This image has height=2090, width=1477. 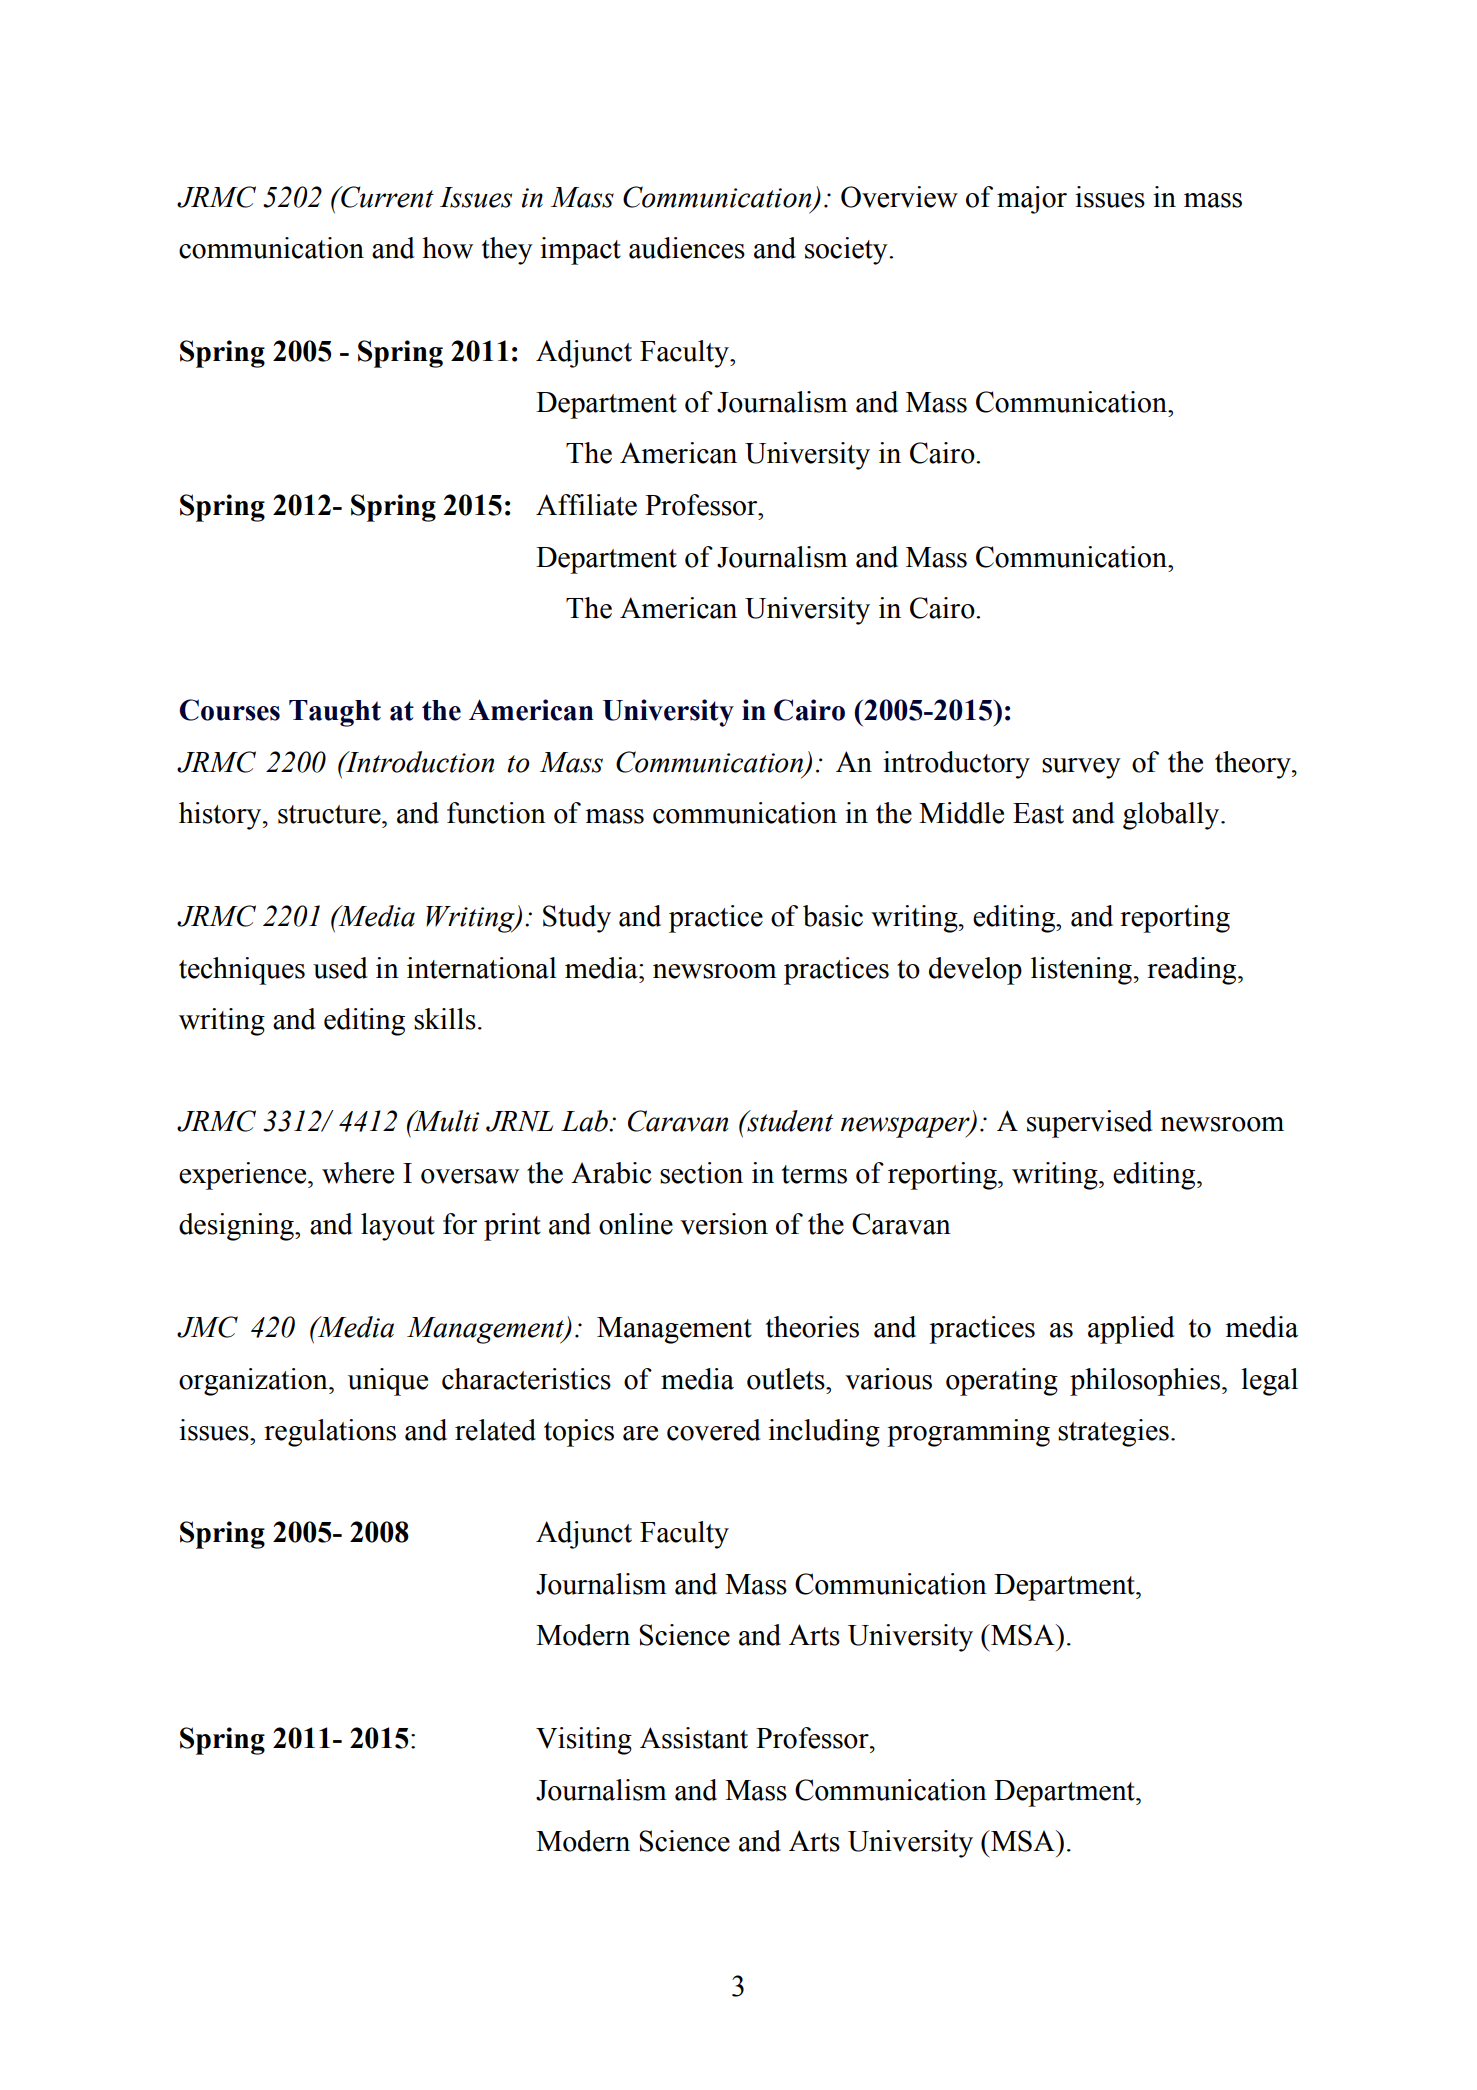 What do you see at coordinates (1193, 971) in the image?
I see `reading` at bounding box center [1193, 971].
